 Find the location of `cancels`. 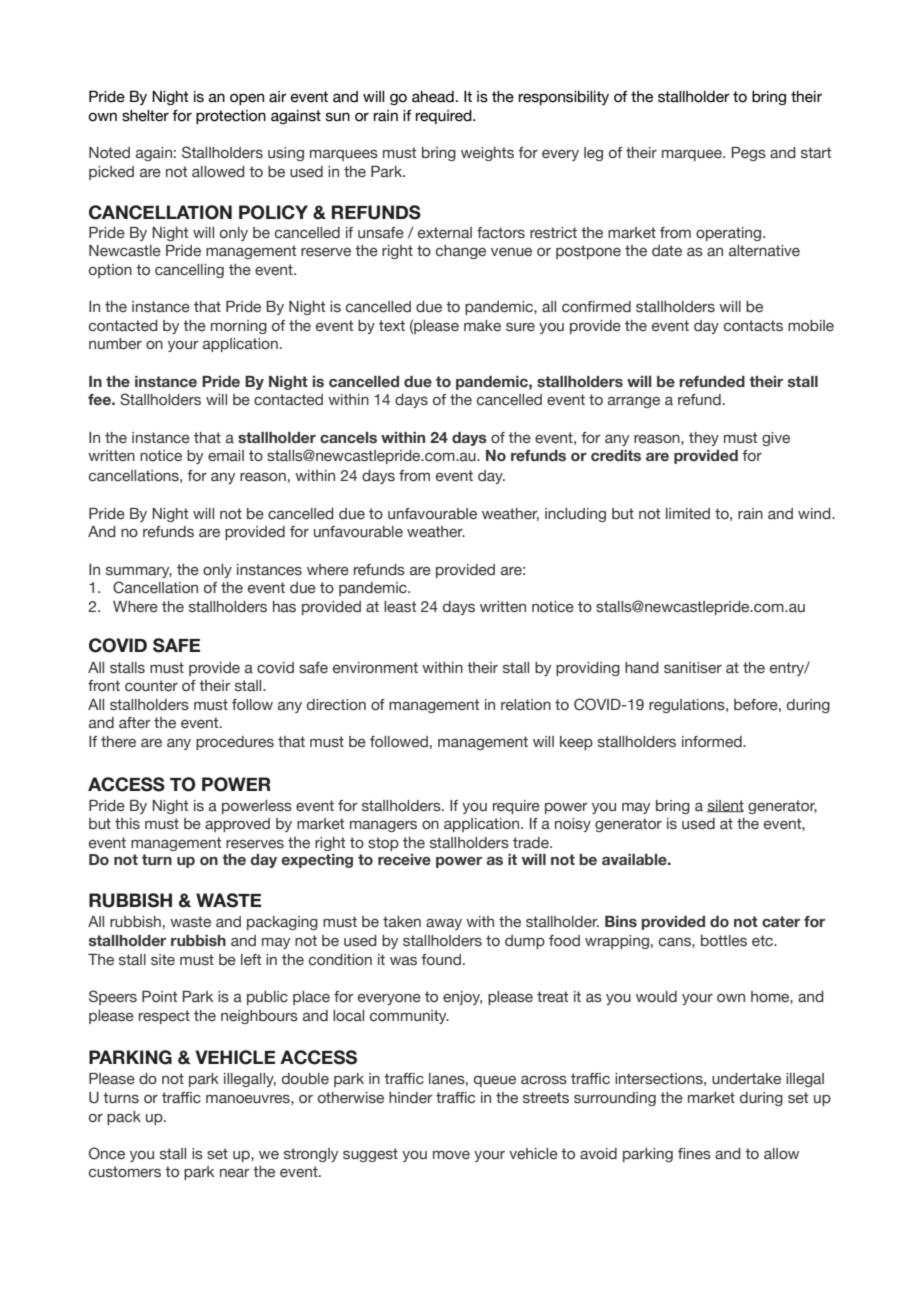

cancels is located at coordinates (348, 438).
